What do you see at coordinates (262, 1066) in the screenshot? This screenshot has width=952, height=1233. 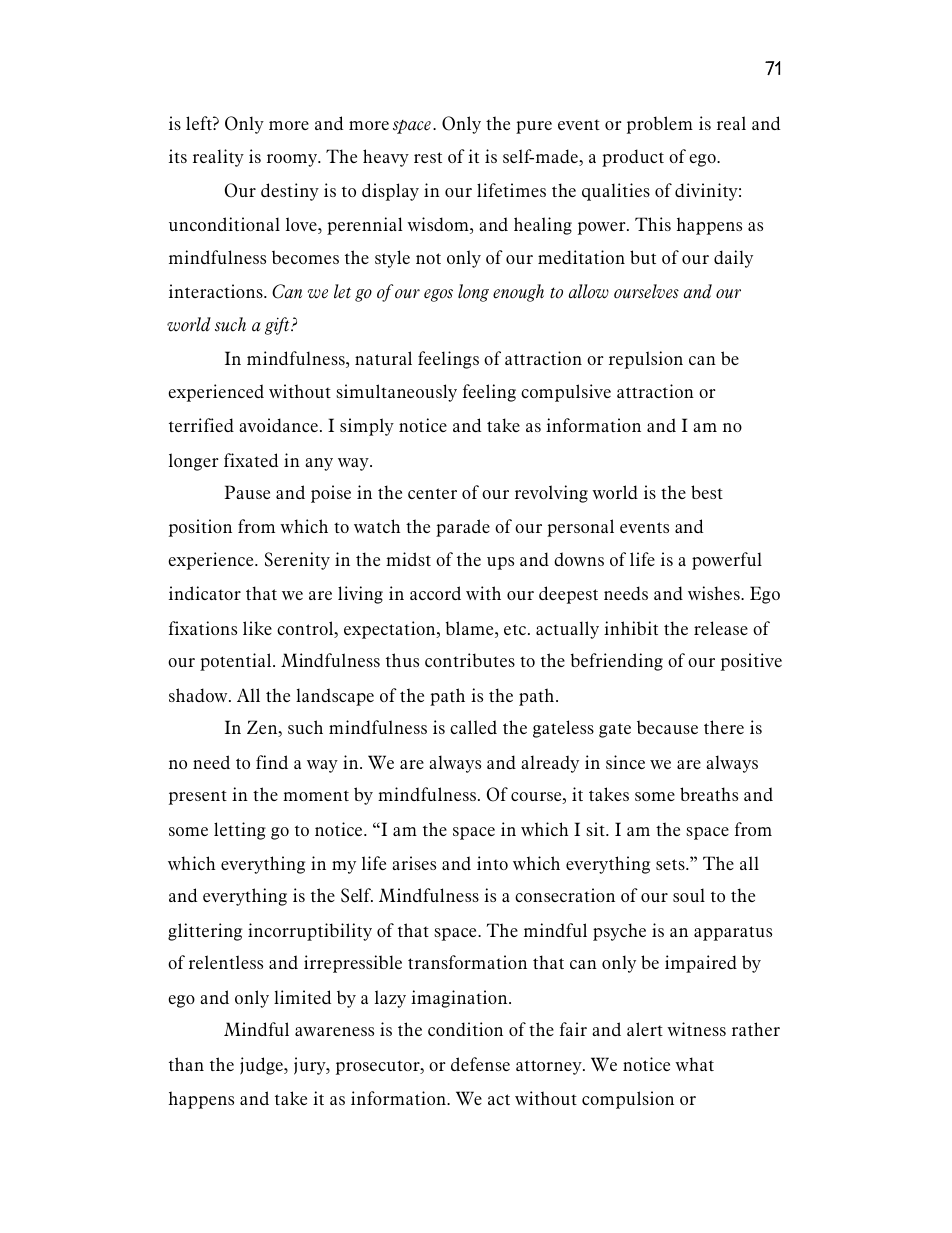 I see `judge` at bounding box center [262, 1066].
